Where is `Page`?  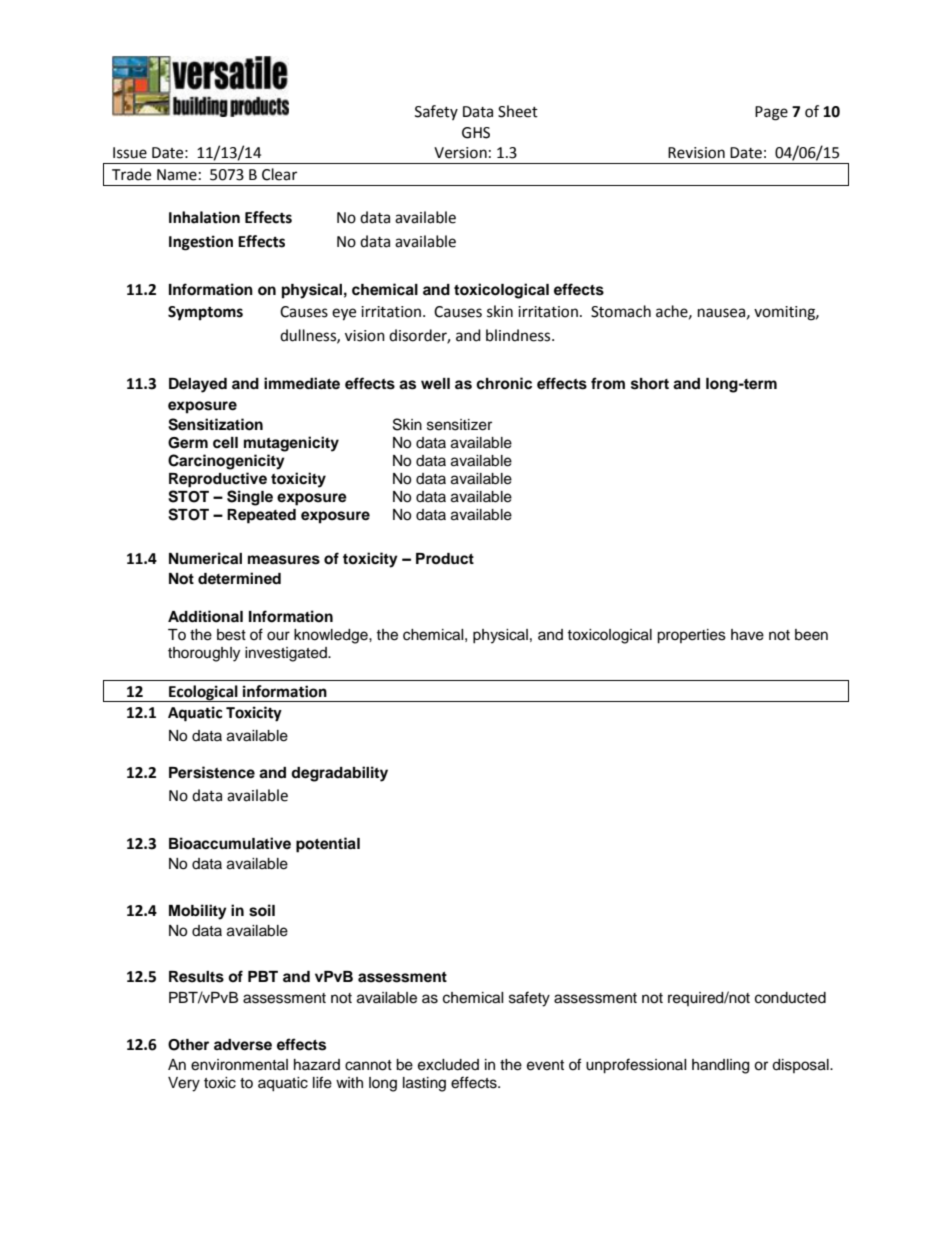
Page is located at coordinates (771, 113).
